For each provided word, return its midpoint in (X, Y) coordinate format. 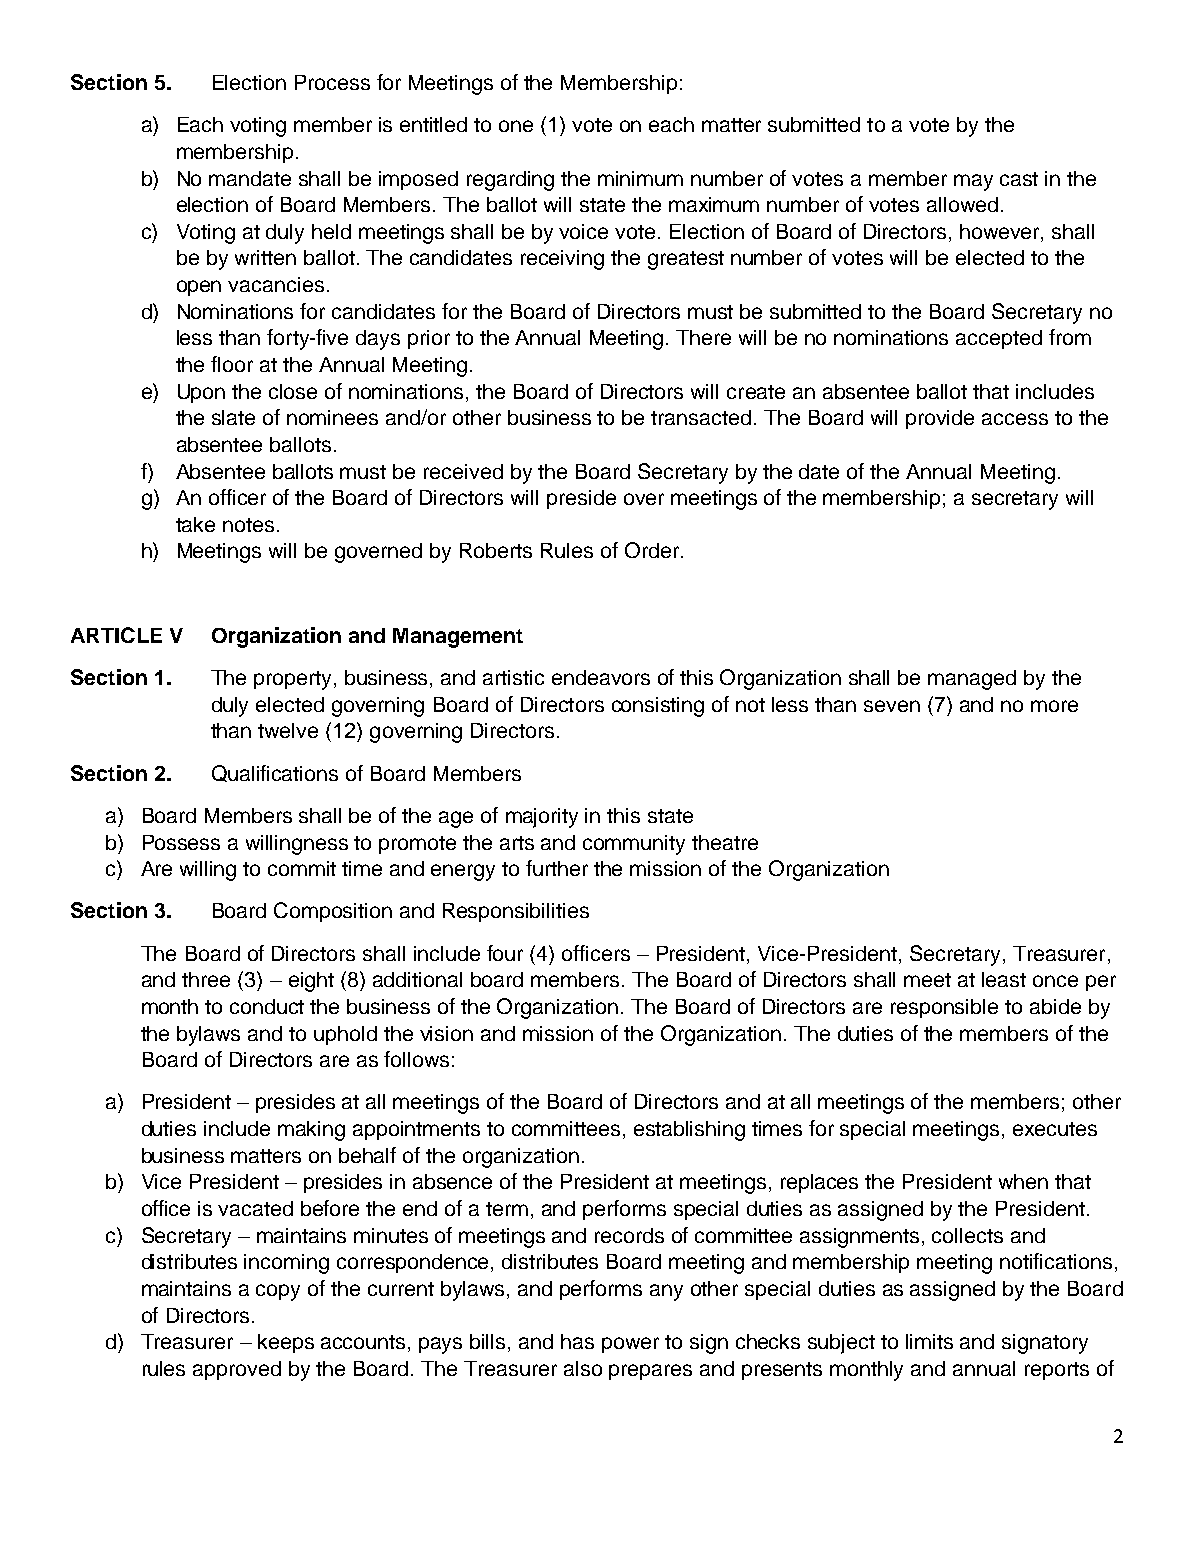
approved (237, 1370)
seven (892, 706)
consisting (658, 707)
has (577, 1341)
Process (332, 82)
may (973, 182)
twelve (288, 730)
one (516, 126)
